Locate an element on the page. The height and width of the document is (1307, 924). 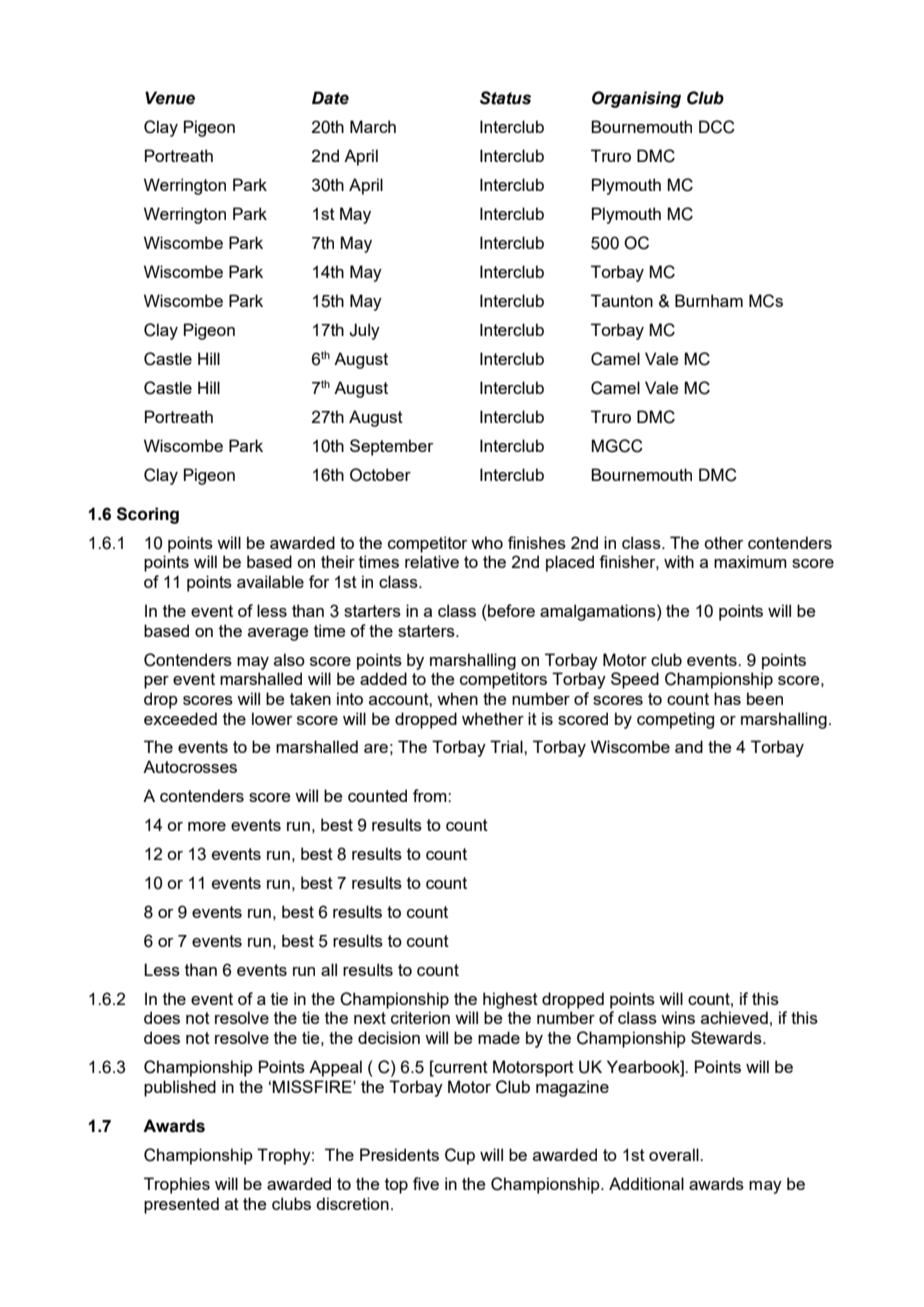
DCC is located at coordinates (717, 127).
